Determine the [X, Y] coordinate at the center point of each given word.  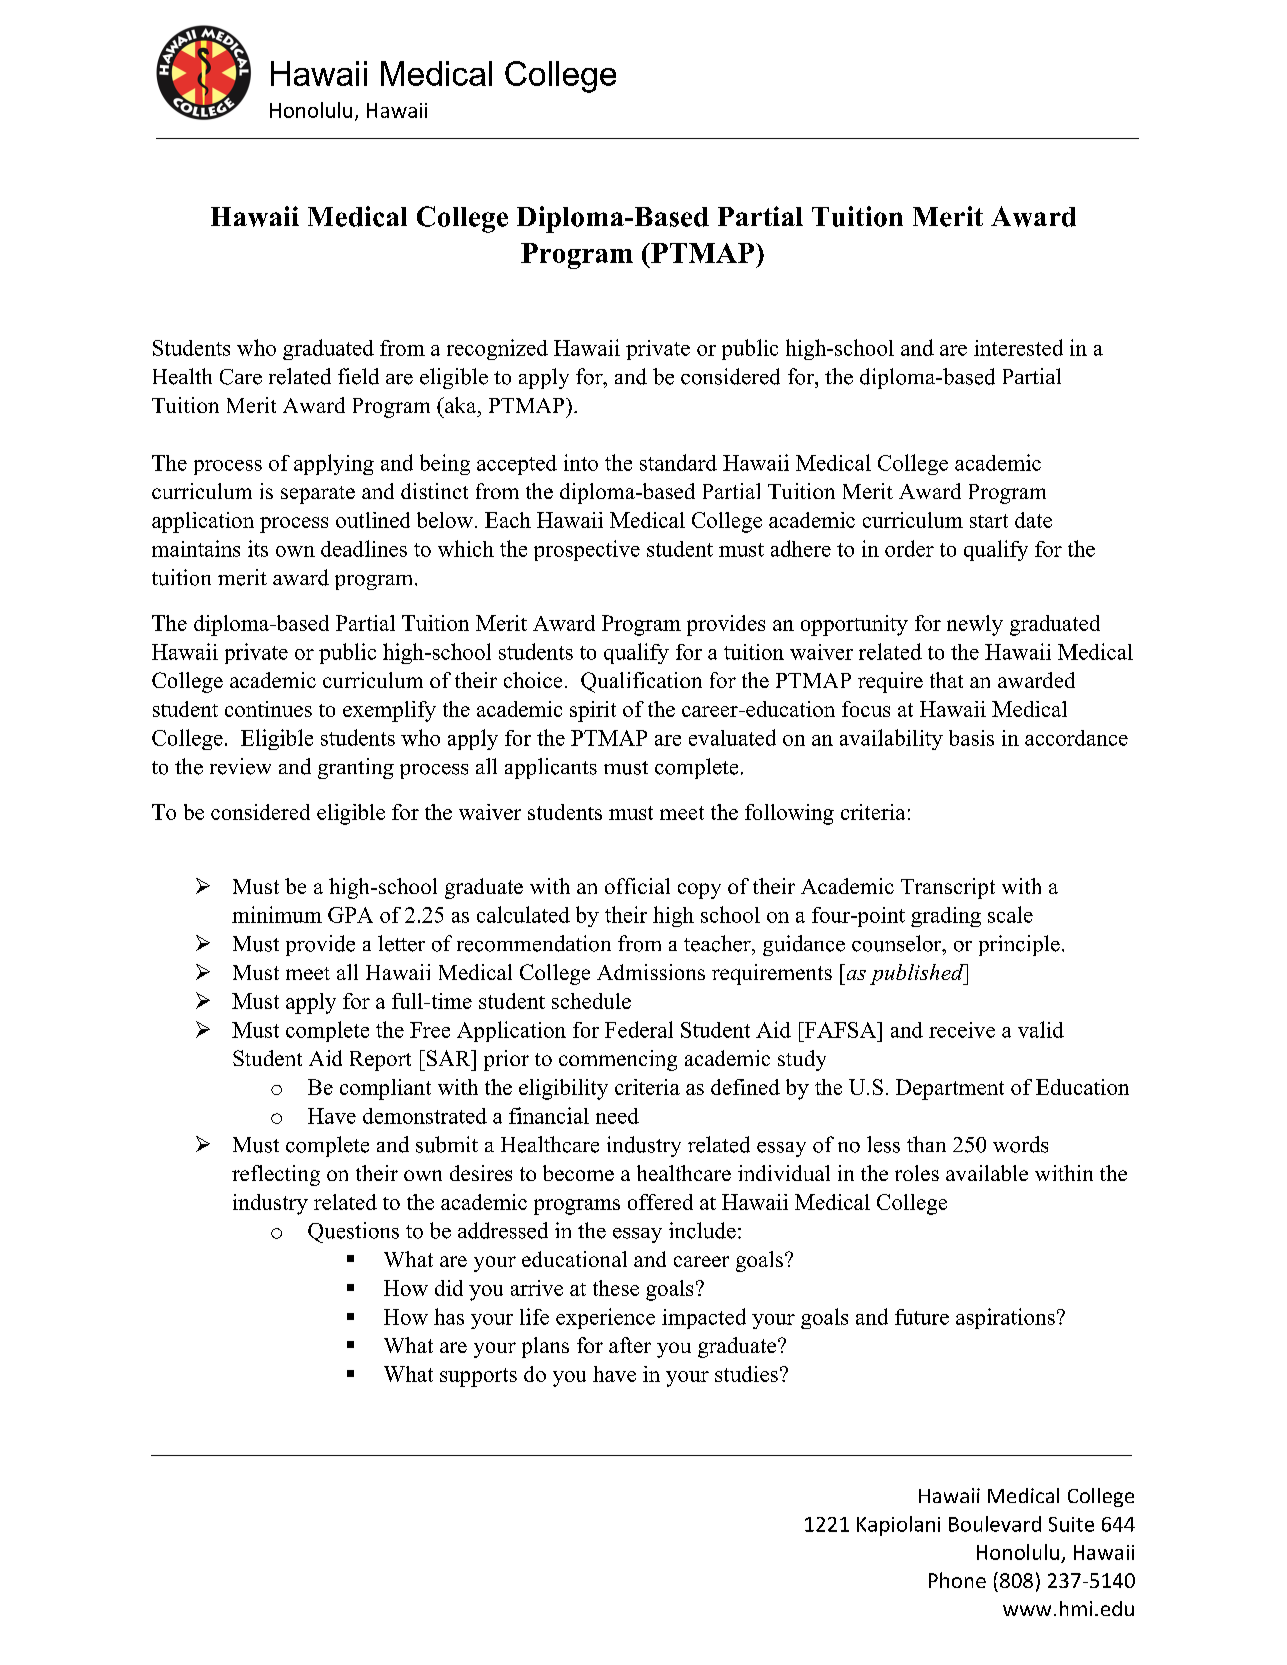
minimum [277, 914]
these [616, 1288]
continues [268, 709]
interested [1018, 347]
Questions [353, 1232]
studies [746, 1374]
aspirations [1005, 1318]
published [918, 974]
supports [478, 1377]
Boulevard [995, 1524]
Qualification [641, 682]
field [358, 376]
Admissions [651, 972]
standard [678, 462]
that [946, 680]
